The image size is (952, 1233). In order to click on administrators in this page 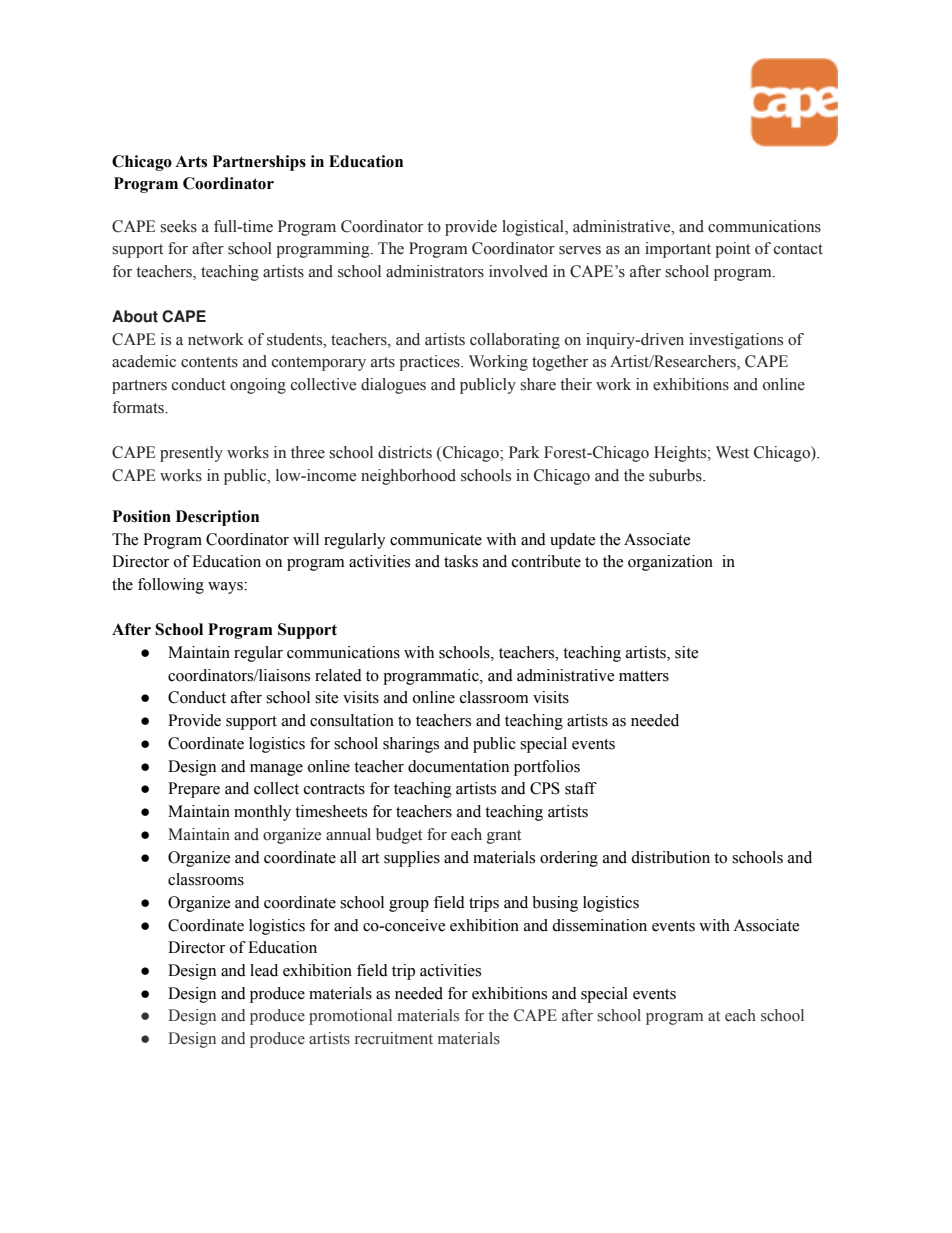, I will do `click(435, 271)`.
